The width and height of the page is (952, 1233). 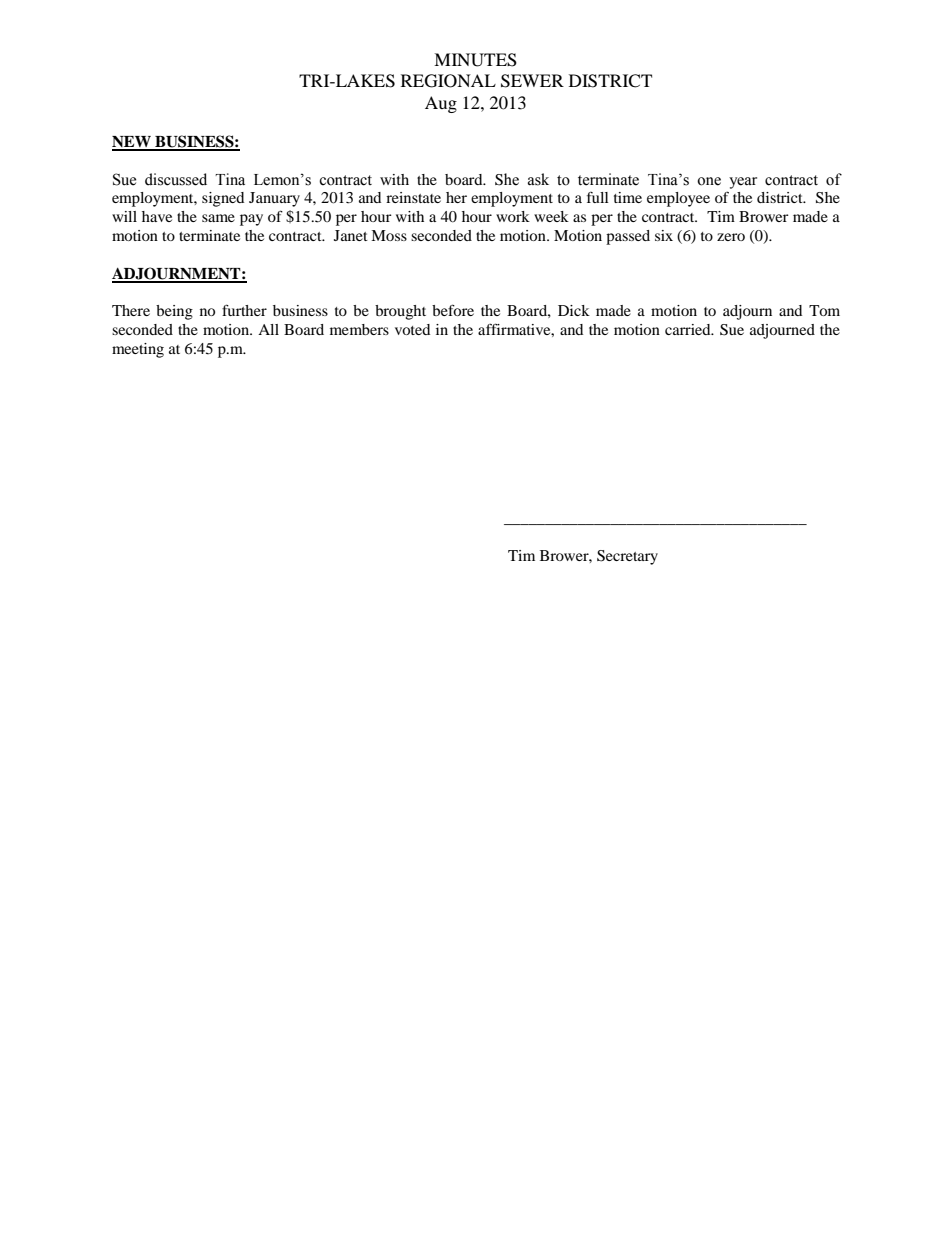 What do you see at coordinates (400, 312) in the page?
I see `brought` at bounding box center [400, 312].
